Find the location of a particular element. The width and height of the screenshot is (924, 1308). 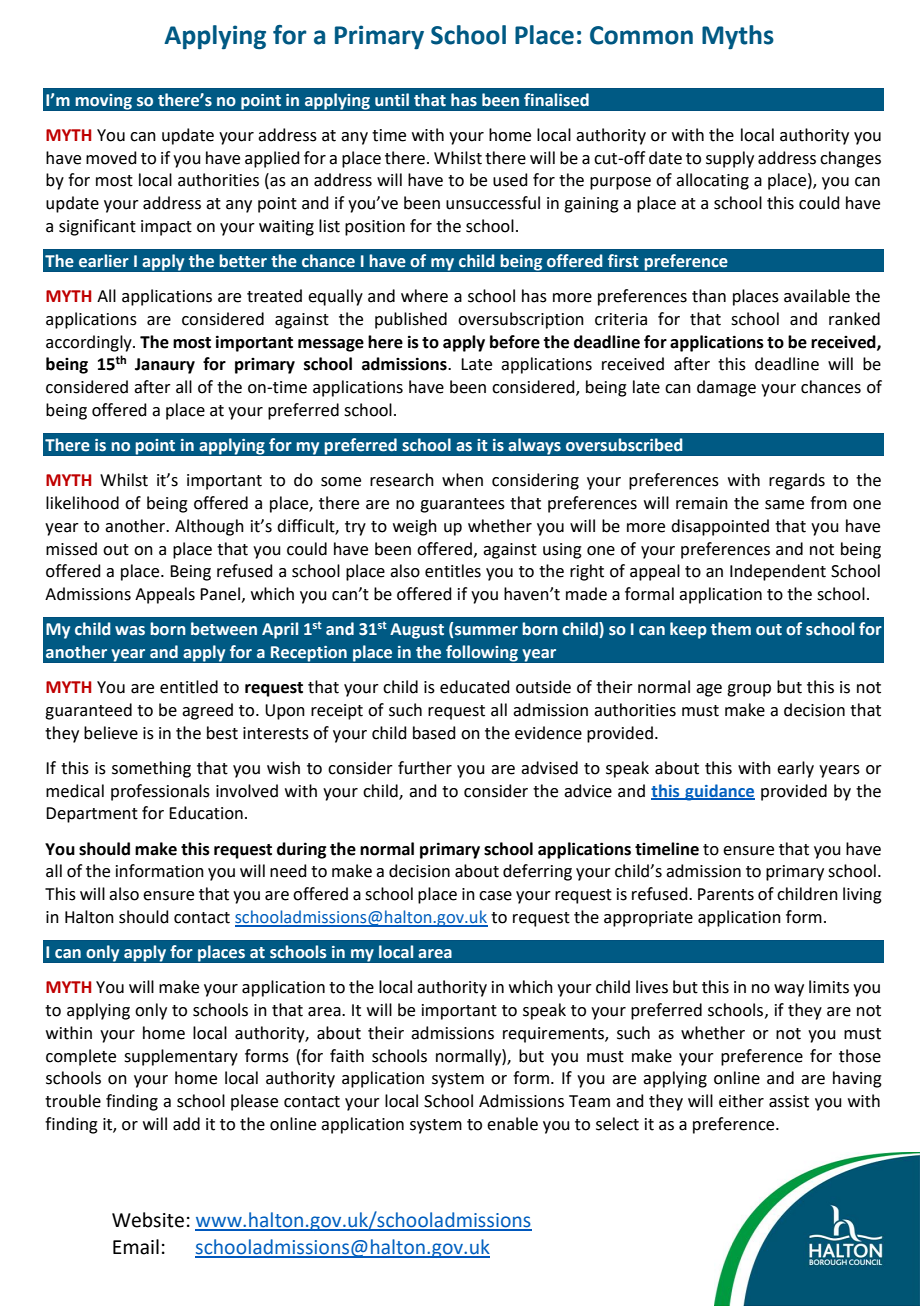

moved is located at coordinates (111, 158).
